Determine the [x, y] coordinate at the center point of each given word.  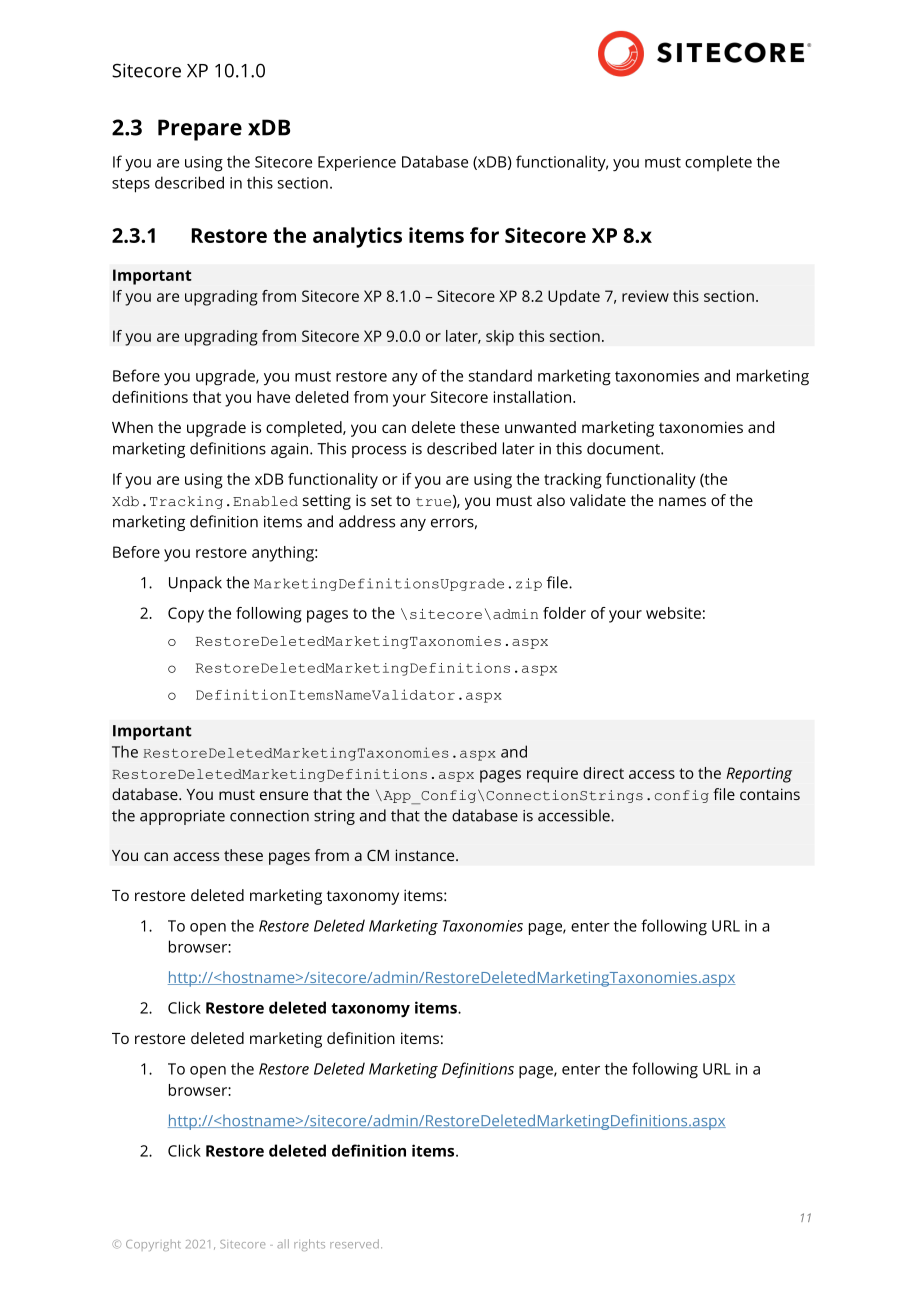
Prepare [200, 130]
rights [309, 1245]
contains [770, 794]
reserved [354, 1244]
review [645, 296]
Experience [357, 163]
